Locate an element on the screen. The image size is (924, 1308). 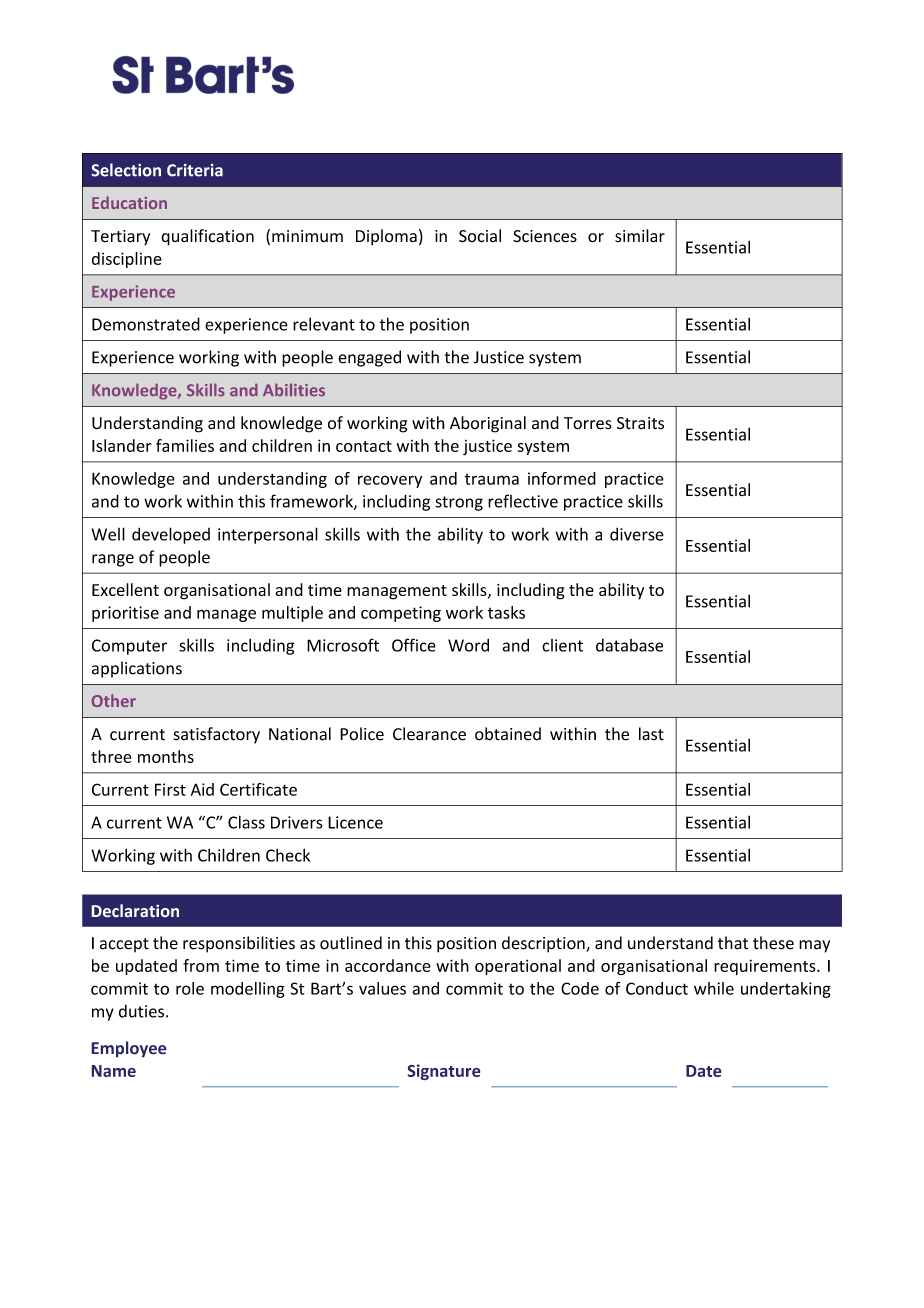
similar is located at coordinates (640, 235).
